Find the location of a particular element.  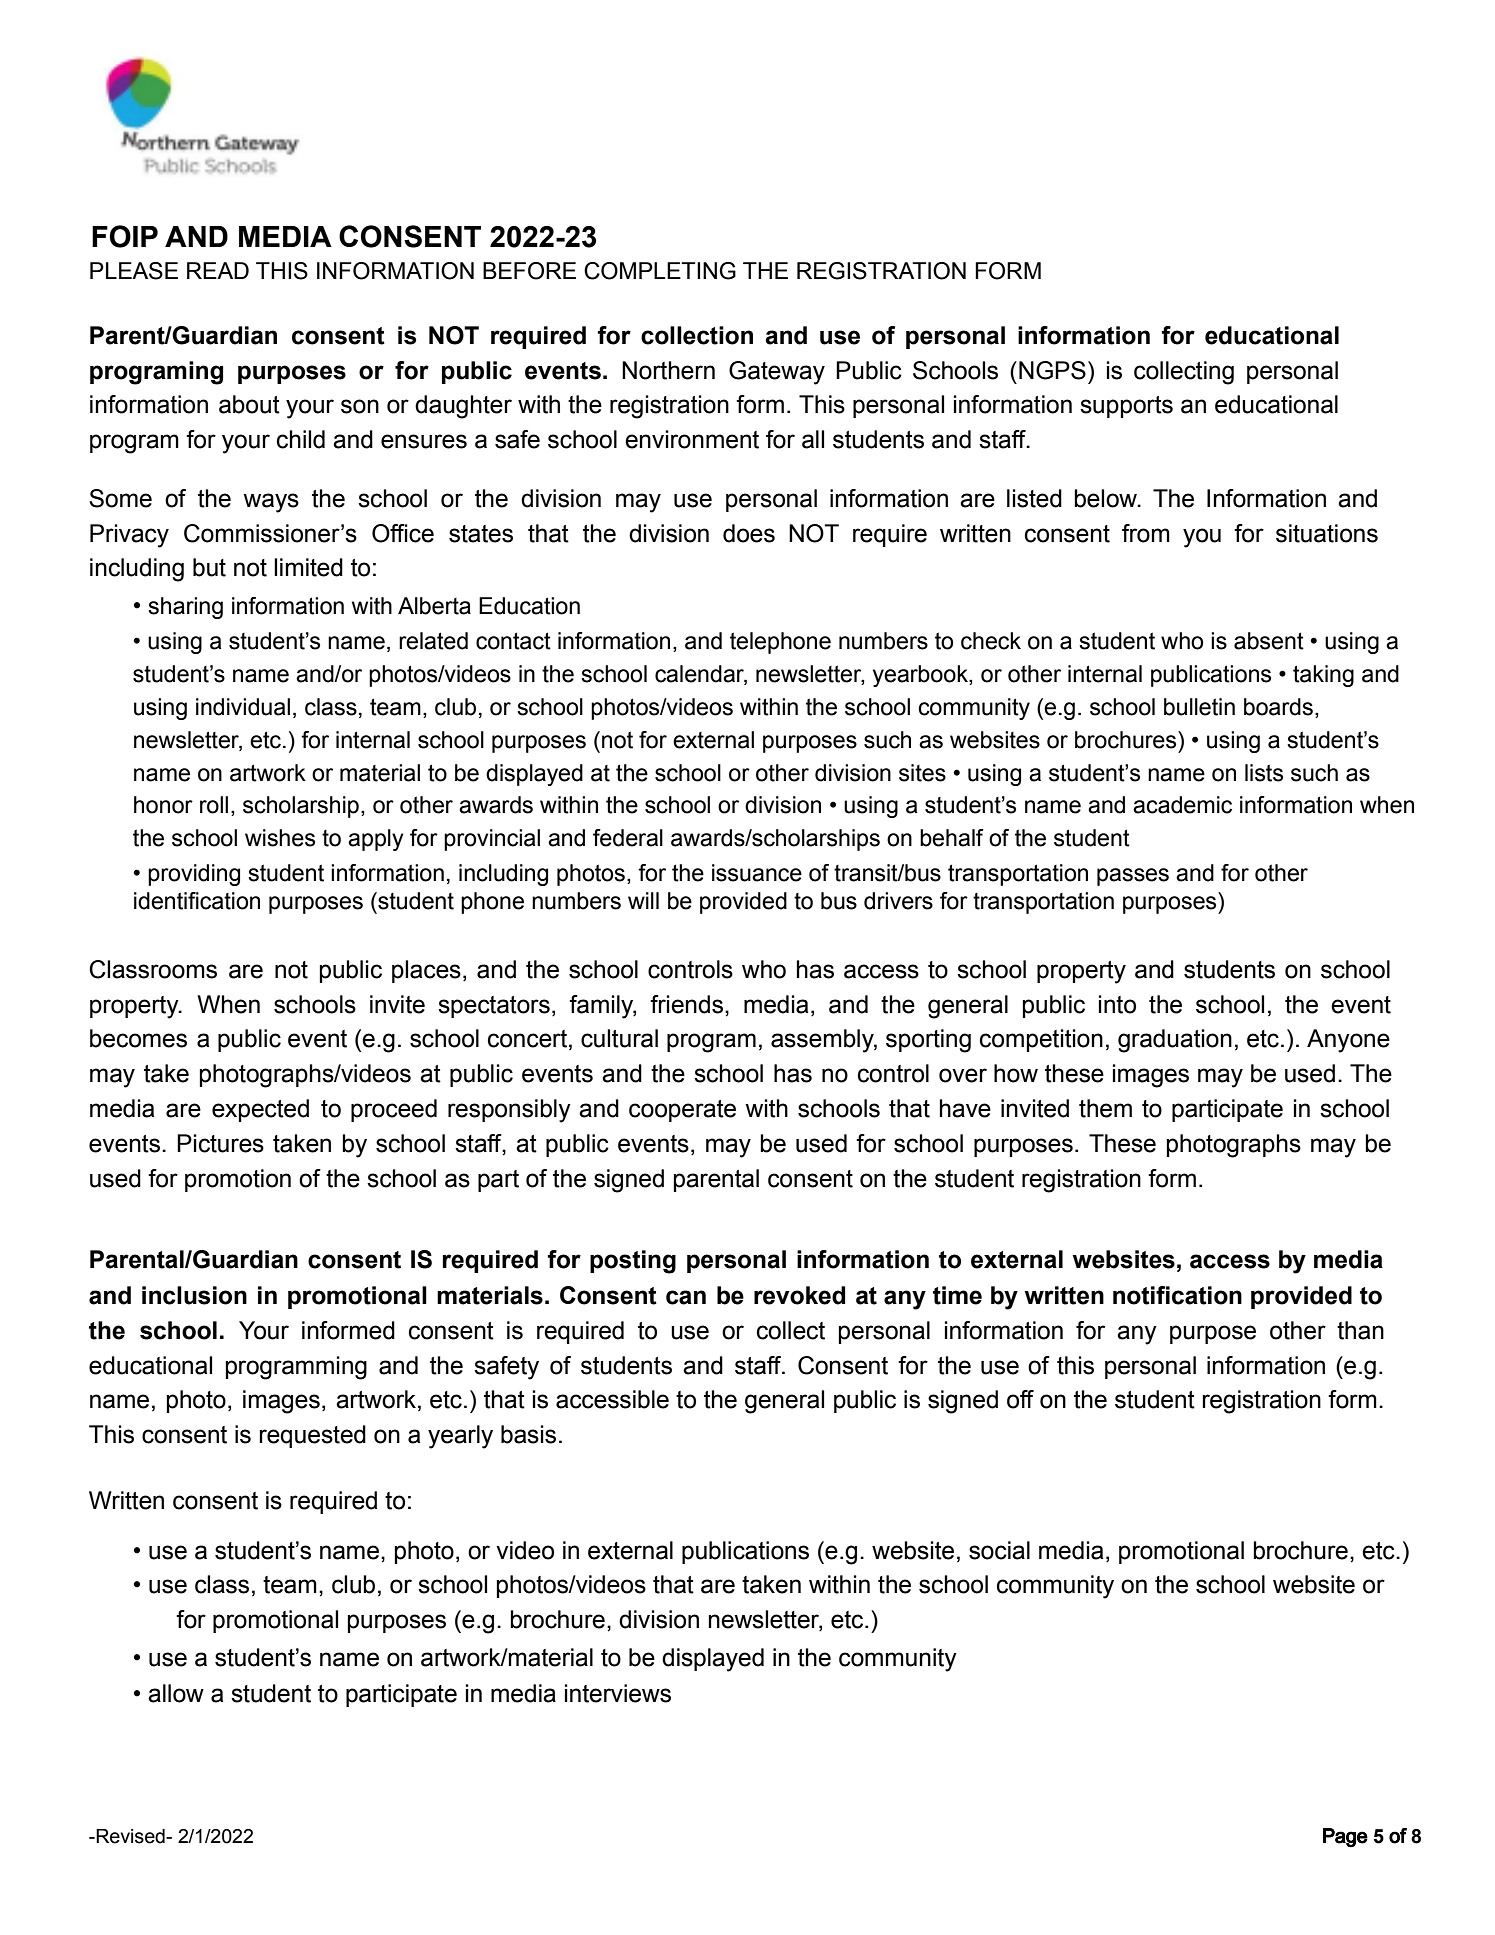

notification is located at coordinates (1177, 1295).
